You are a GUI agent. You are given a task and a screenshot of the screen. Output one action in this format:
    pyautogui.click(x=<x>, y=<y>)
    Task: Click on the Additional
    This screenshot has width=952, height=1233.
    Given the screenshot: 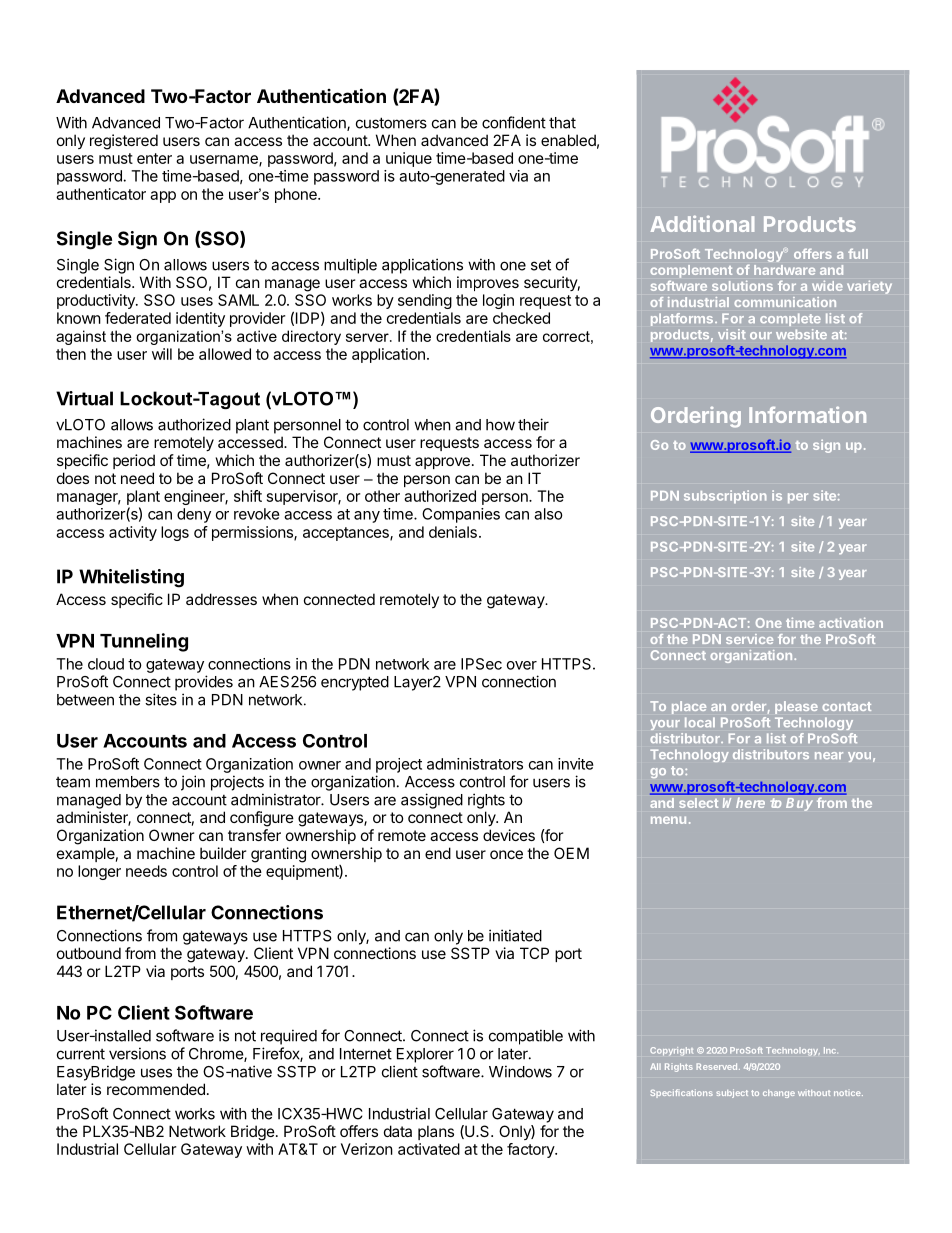 What is the action you would take?
    pyautogui.click(x=702, y=223)
